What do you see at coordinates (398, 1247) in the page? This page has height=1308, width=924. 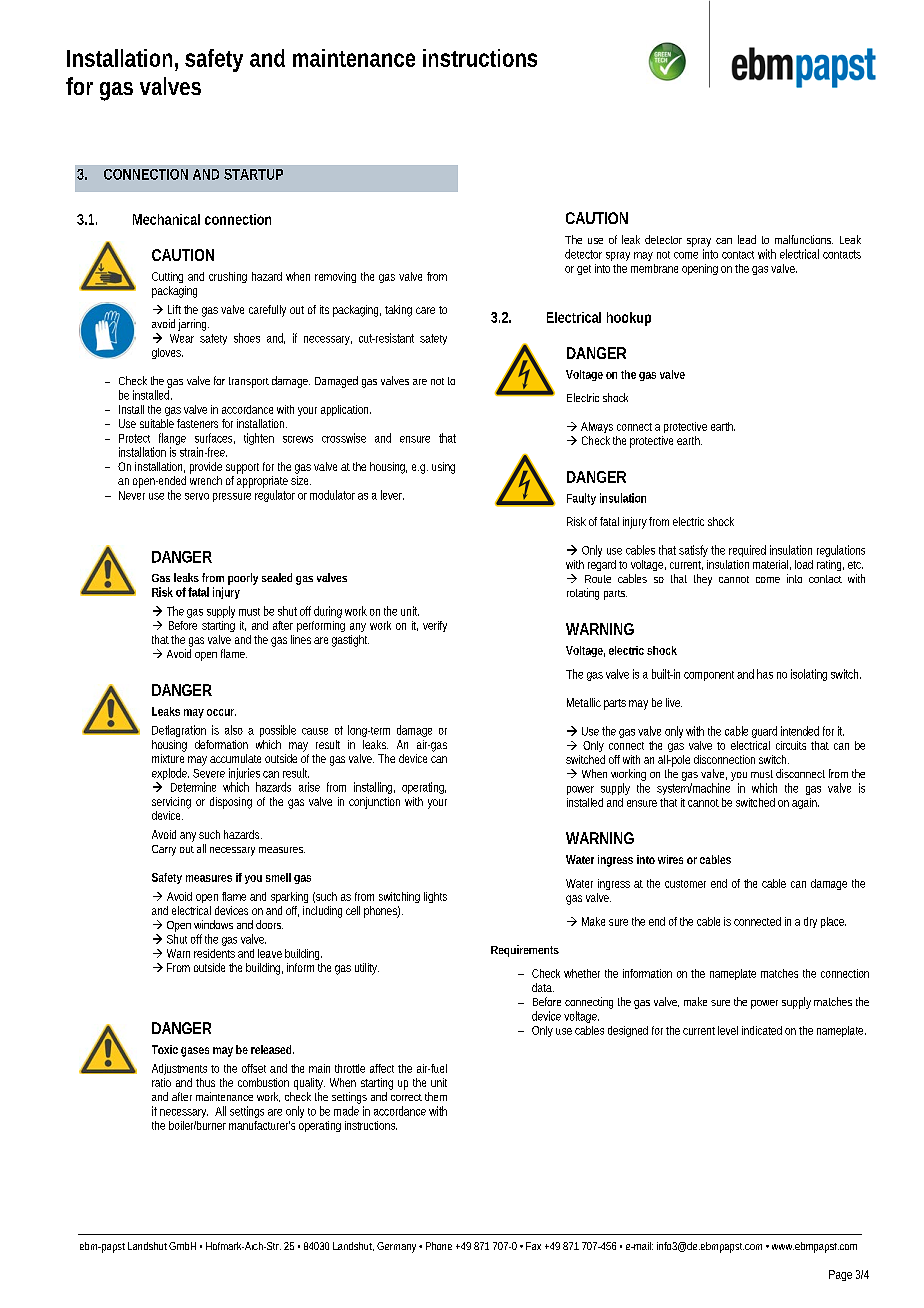 I see `Germany` at bounding box center [398, 1247].
